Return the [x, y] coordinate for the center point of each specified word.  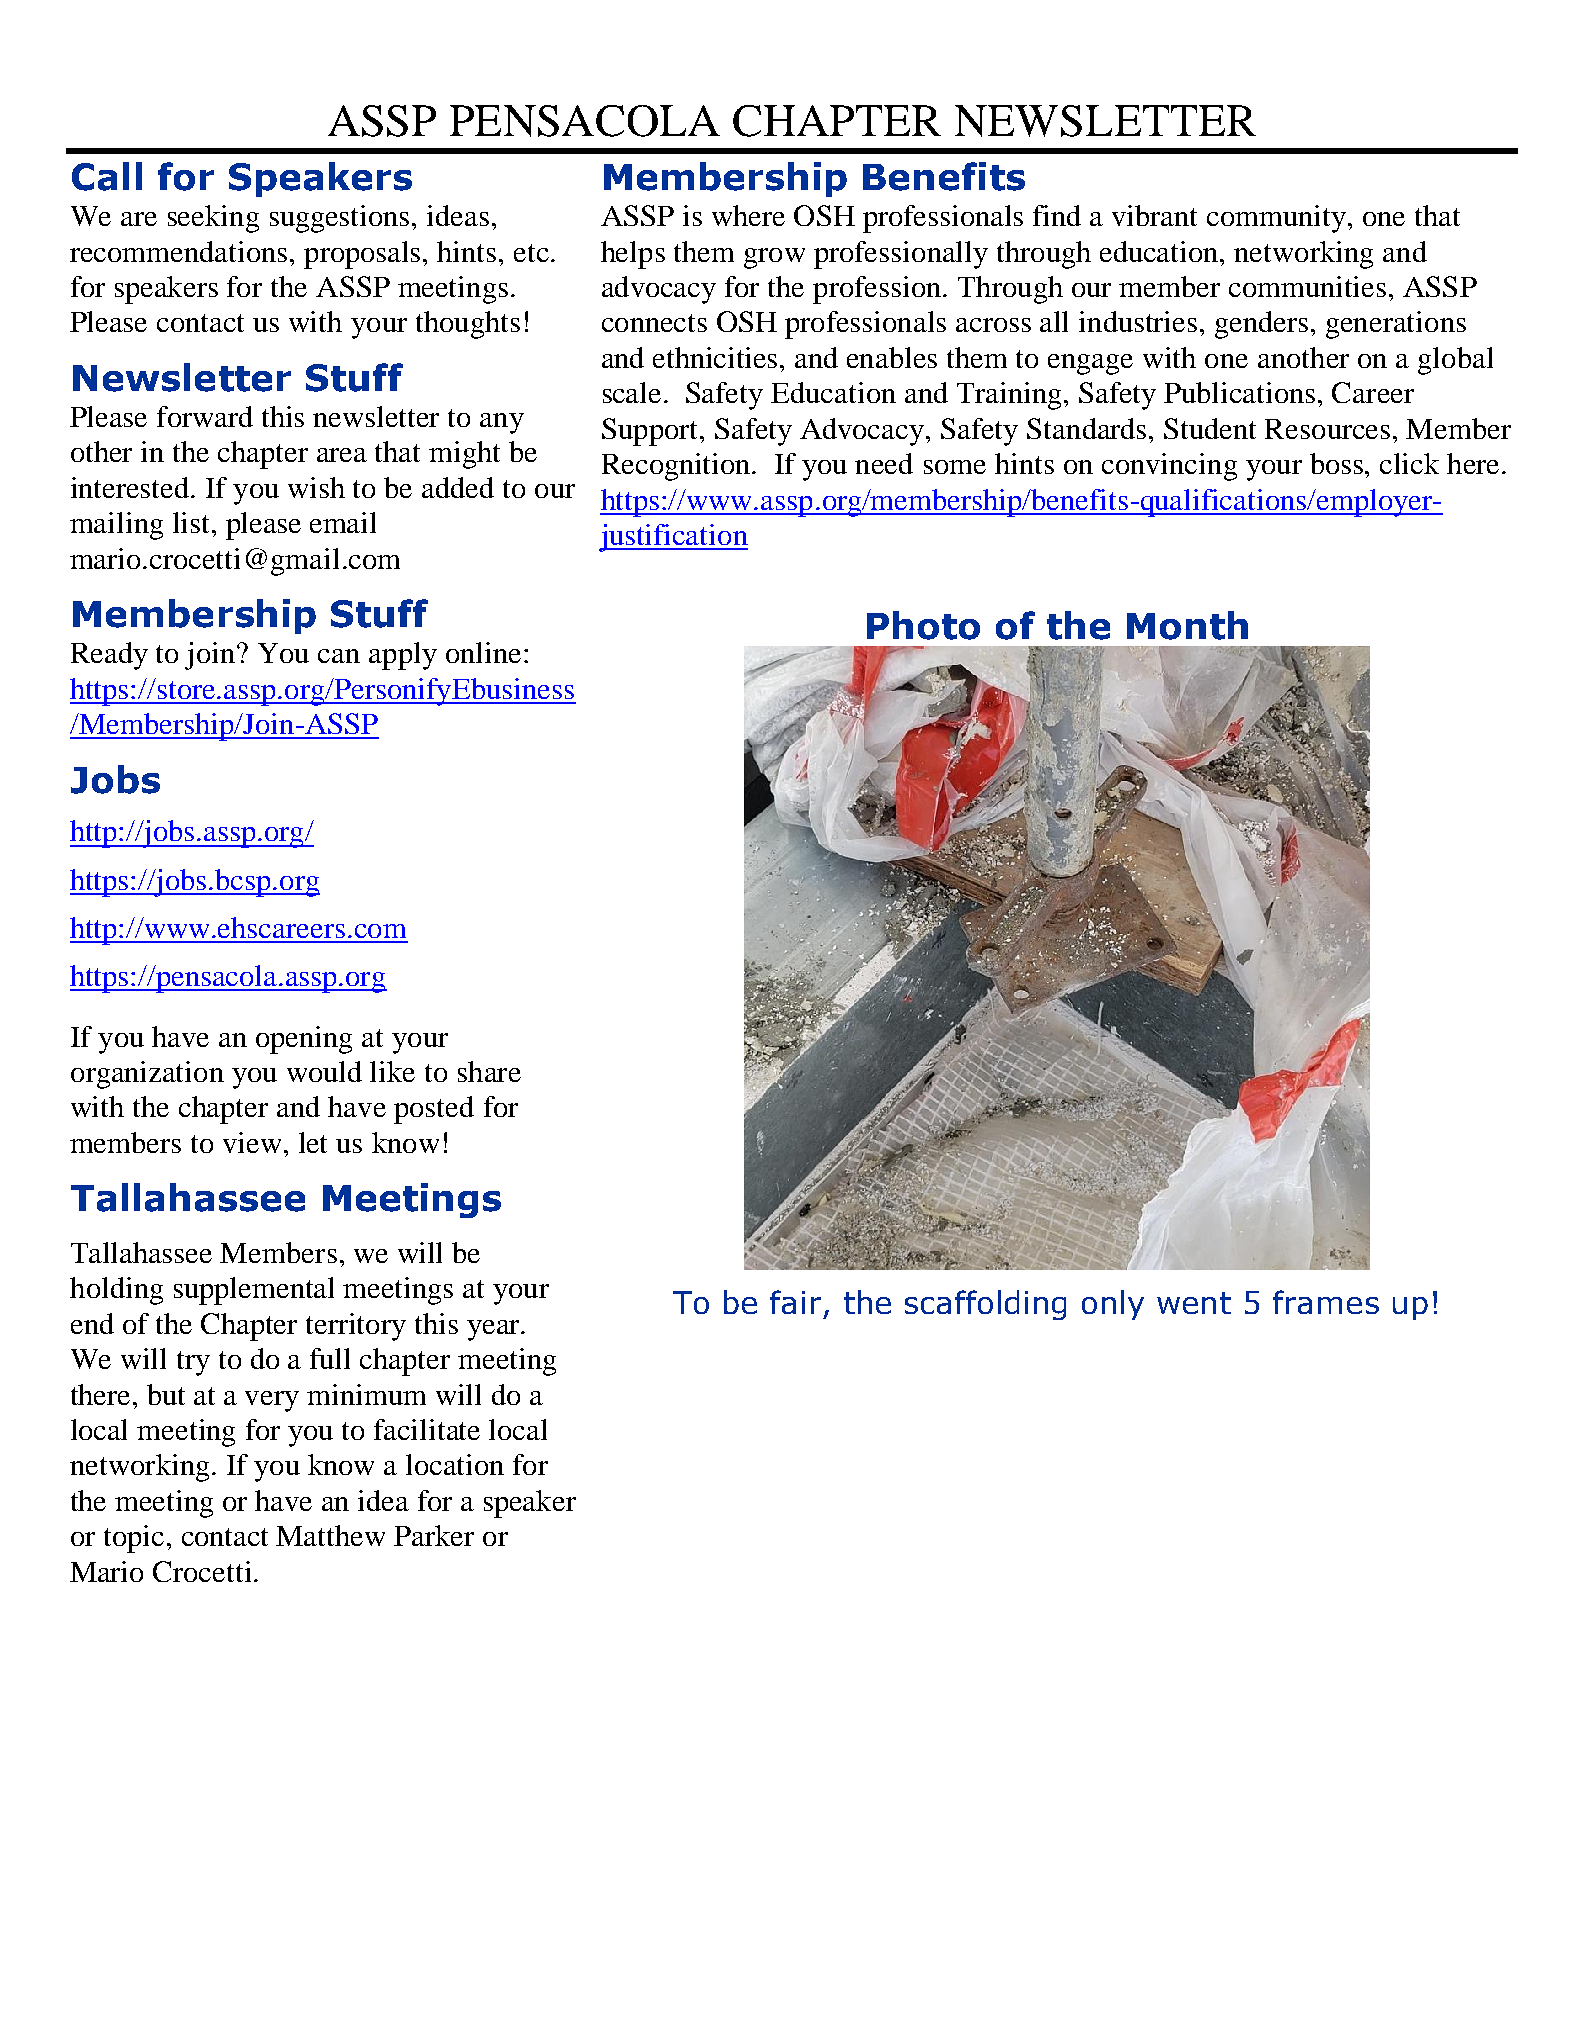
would [324, 1071]
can [339, 656]
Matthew [330, 1535]
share [489, 1071]
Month [1187, 625]
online [483, 652]
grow [774, 258]
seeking [213, 219]
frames [1326, 1302]
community [1278, 219]
